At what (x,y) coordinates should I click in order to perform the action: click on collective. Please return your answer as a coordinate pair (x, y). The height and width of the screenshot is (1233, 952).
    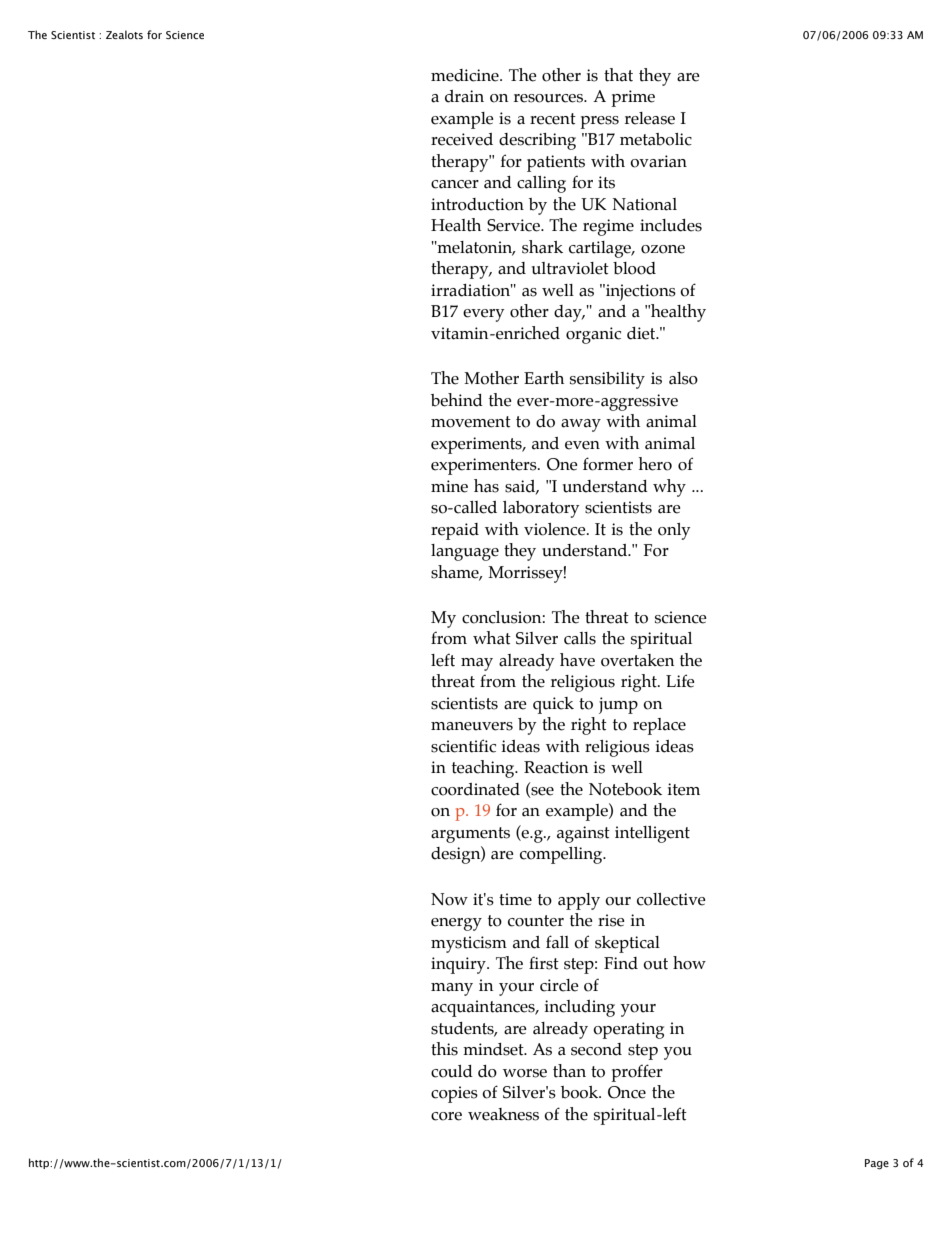
    Looking at the image, I should click on (671, 899).
